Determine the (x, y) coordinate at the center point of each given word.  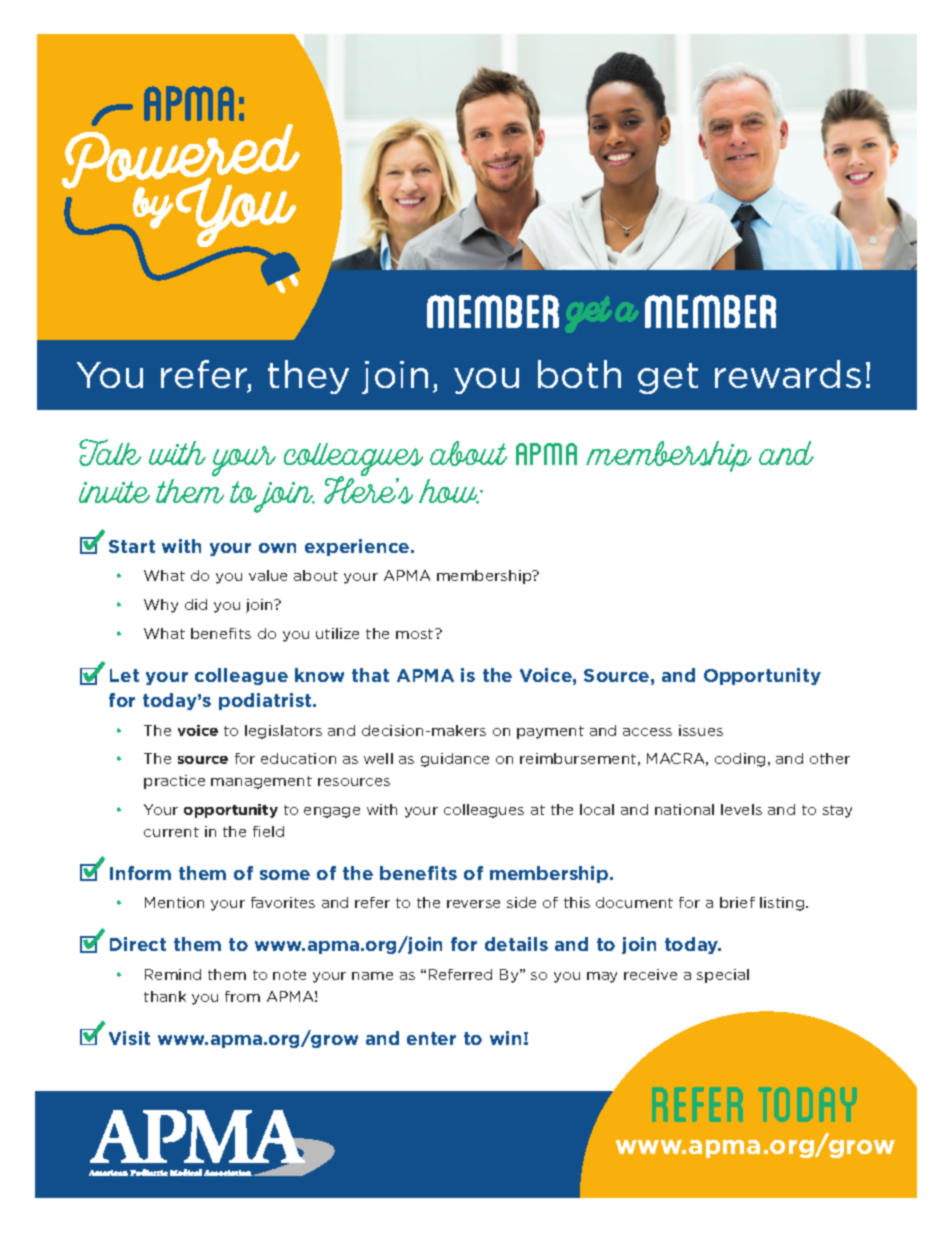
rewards (788, 374)
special (723, 976)
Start (132, 546)
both (579, 374)
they (308, 377)
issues (701, 730)
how (449, 491)
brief (737, 902)
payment (550, 732)
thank (165, 996)
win (505, 1038)
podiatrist (266, 701)
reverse (473, 904)
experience (358, 547)
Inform (140, 873)
